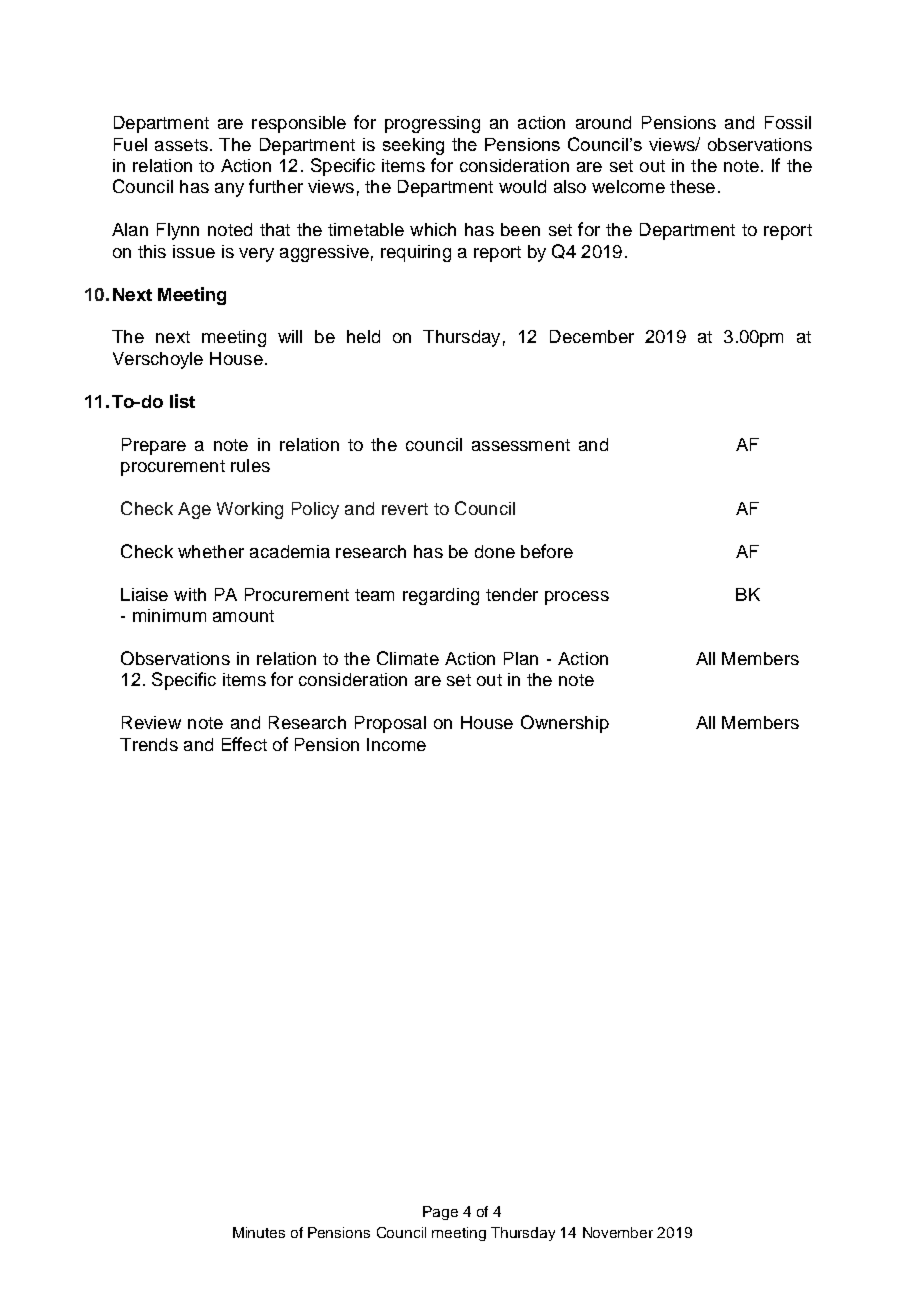 Image resolution: width=924 pixels, height=1307 pixels. Describe the element at coordinates (244, 744) in the document. I see `Effect` at that location.
